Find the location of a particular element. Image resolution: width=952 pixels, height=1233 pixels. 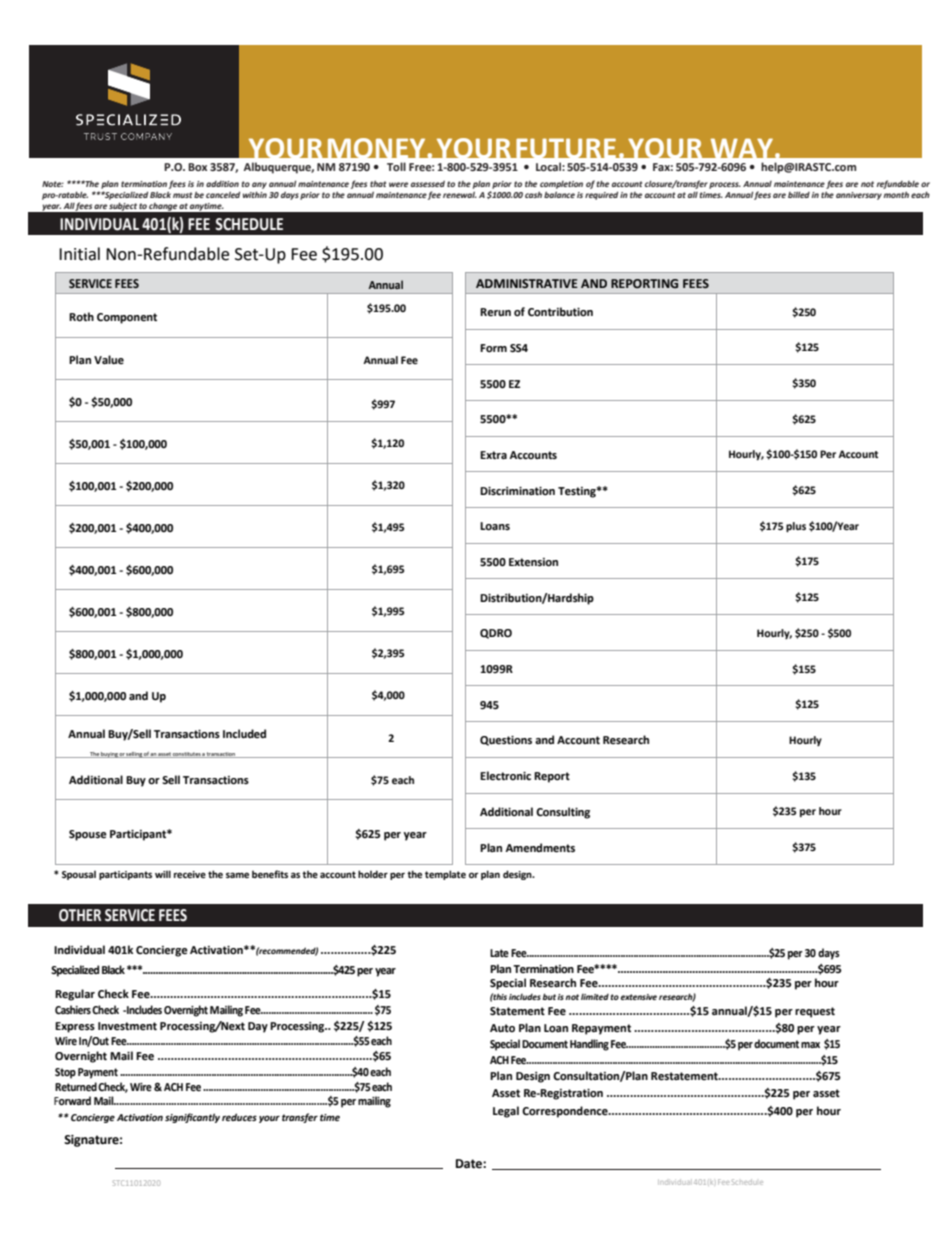

Forward is located at coordinates (72, 1101).
